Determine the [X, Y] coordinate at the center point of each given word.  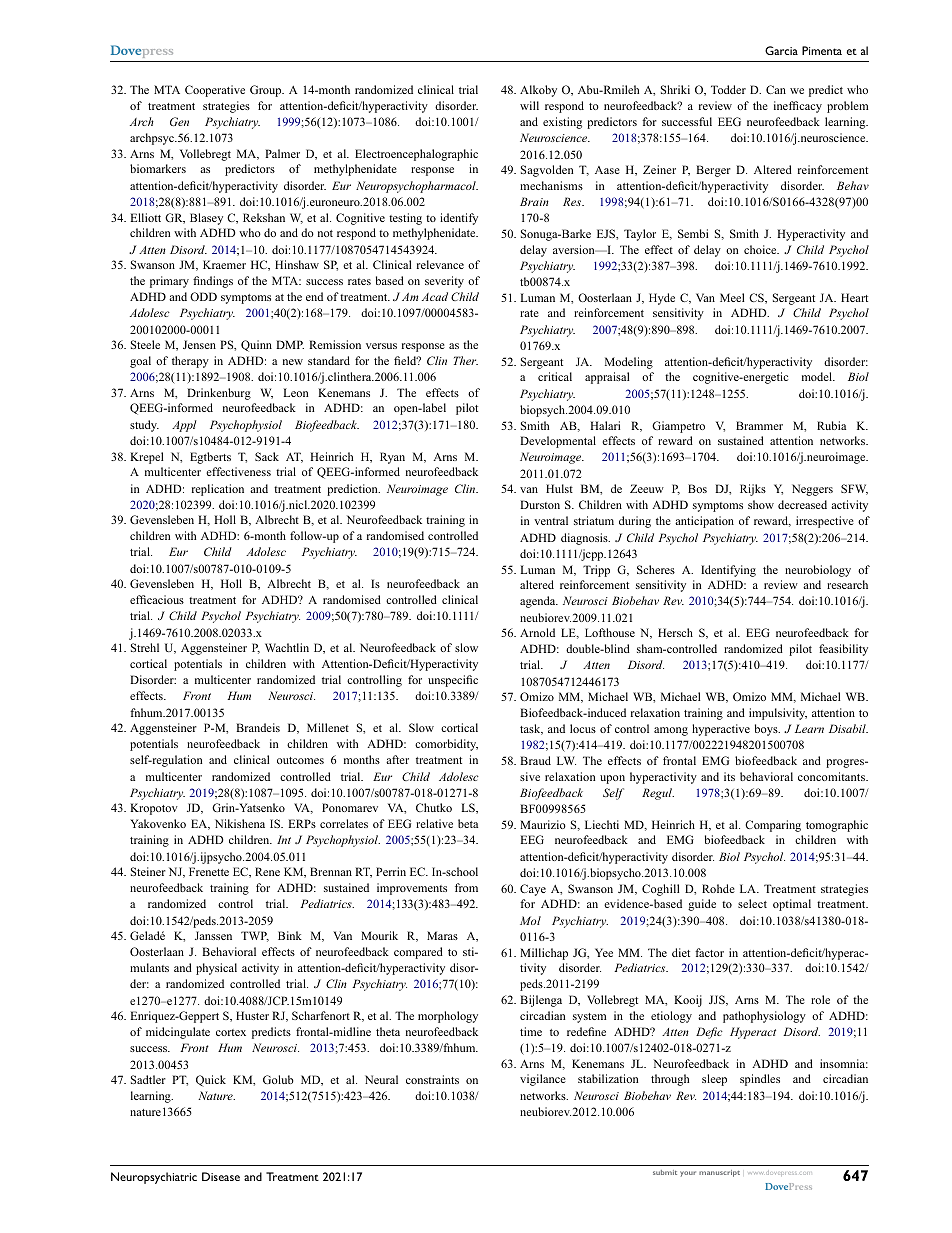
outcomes [300, 760]
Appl [184, 426]
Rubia [831, 425]
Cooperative [215, 91]
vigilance [543, 1080]
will [529, 105]
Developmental [558, 442]
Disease [221, 1176]
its [729, 776]
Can [776, 89]
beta [468, 823]
